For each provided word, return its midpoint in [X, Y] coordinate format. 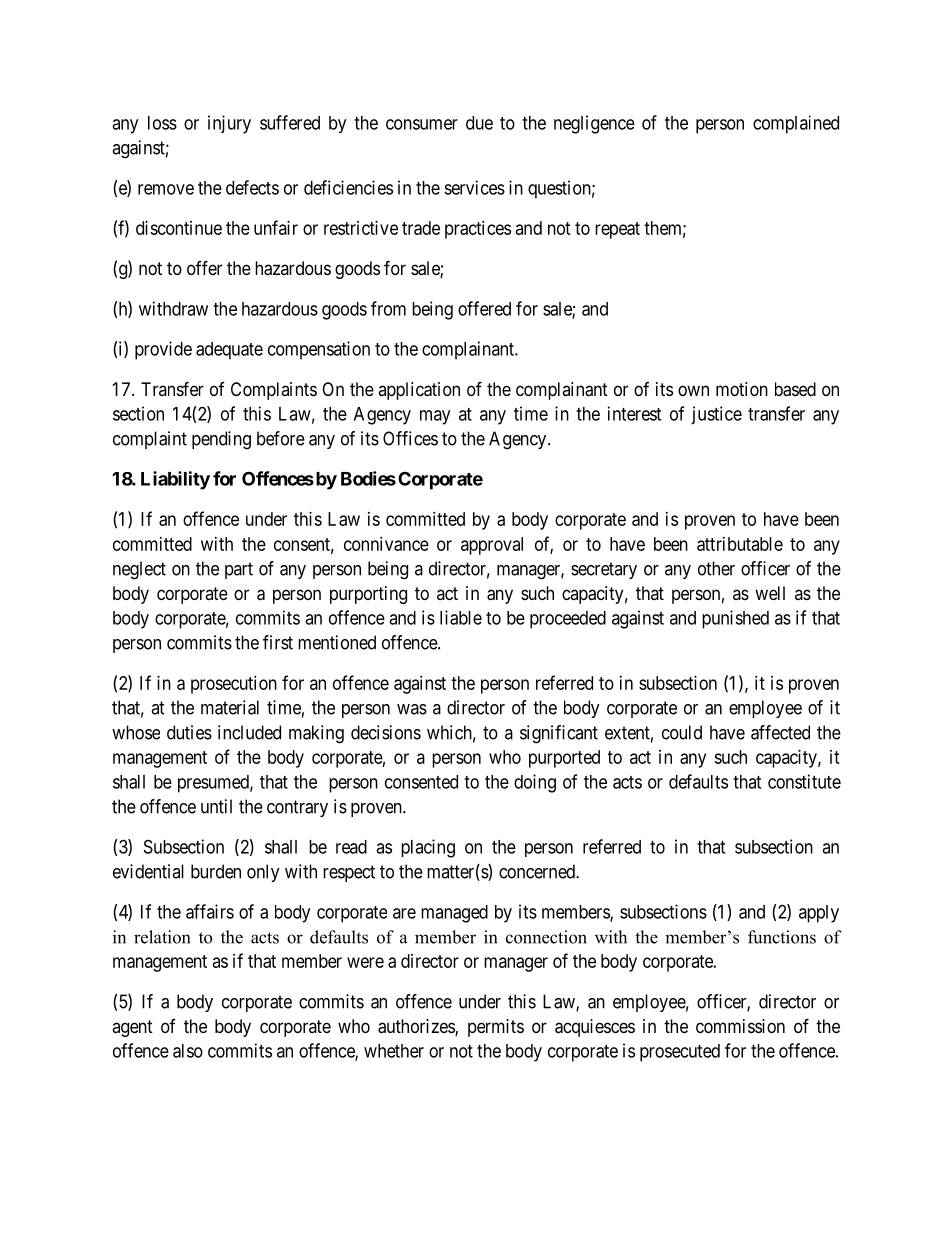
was [412, 709]
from [388, 308]
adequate [229, 351]
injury [229, 124]
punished [735, 619]
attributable [740, 544]
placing [428, 848]
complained [796, 124]
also [188, 1051]
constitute [804, 781]
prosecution [234, 685]
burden [216, 871]
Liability [175, 480]
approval [492, 546]
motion [742, 389]
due [479, 123]
